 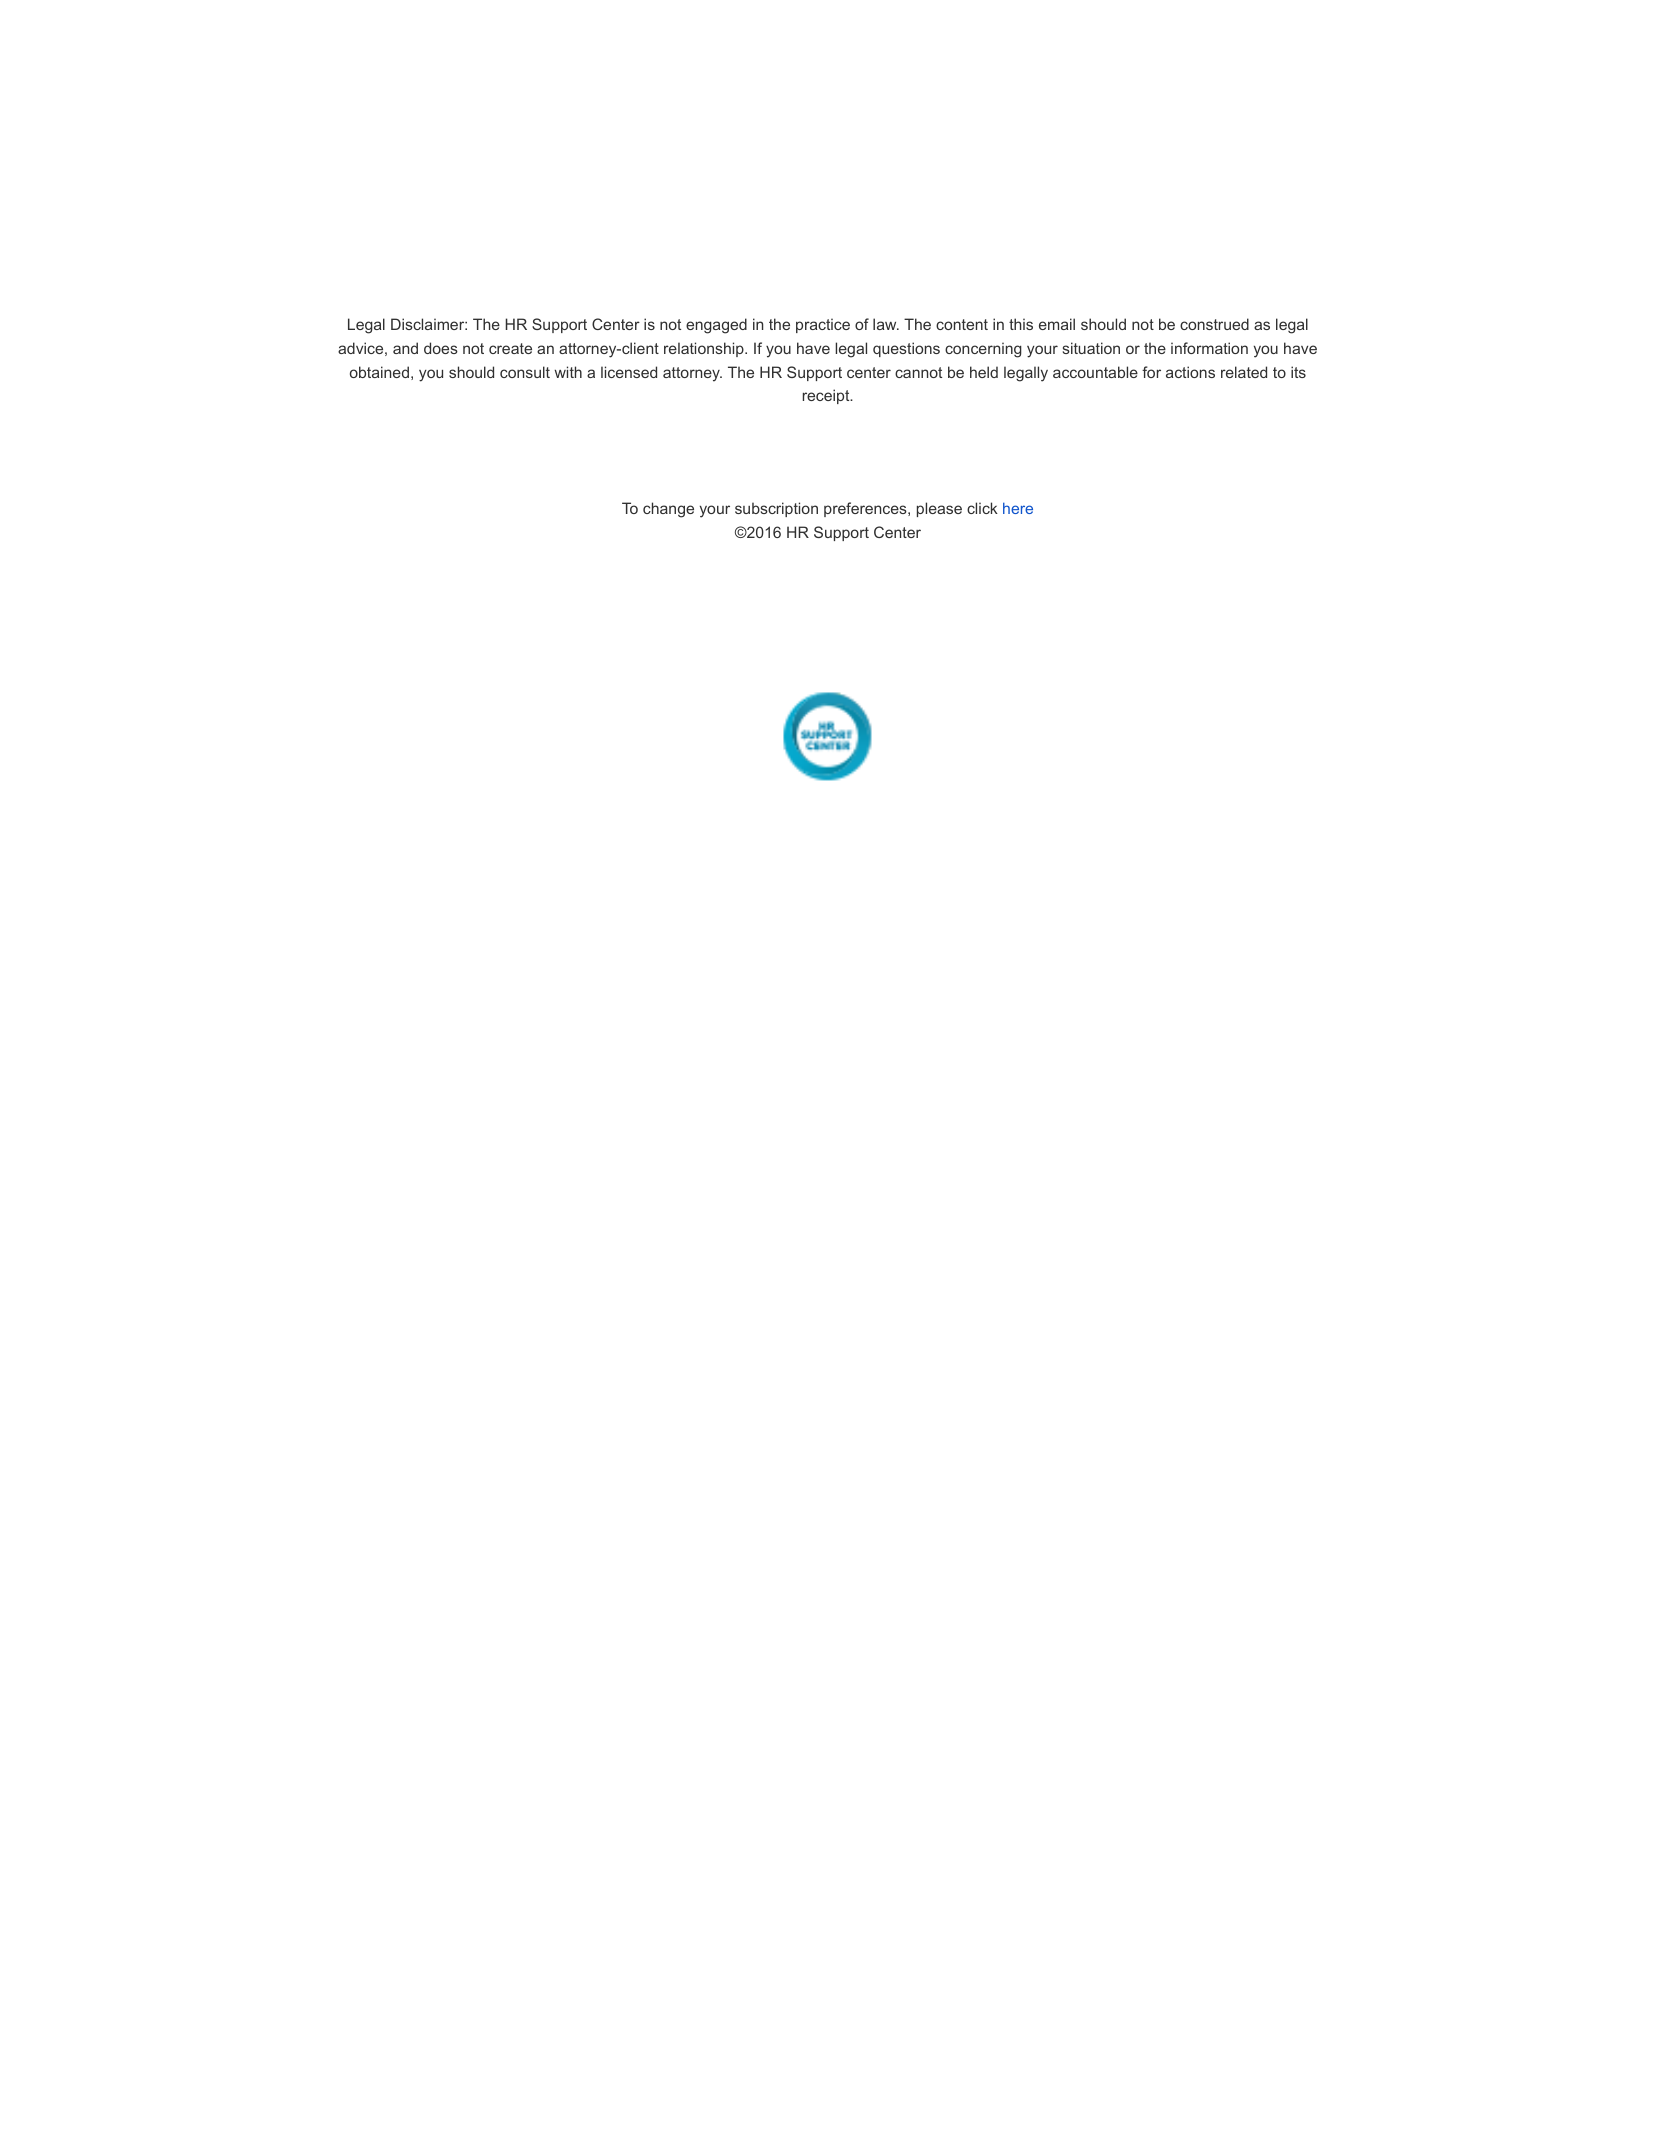 I want to click on here, so click(x=1018, y=508).
